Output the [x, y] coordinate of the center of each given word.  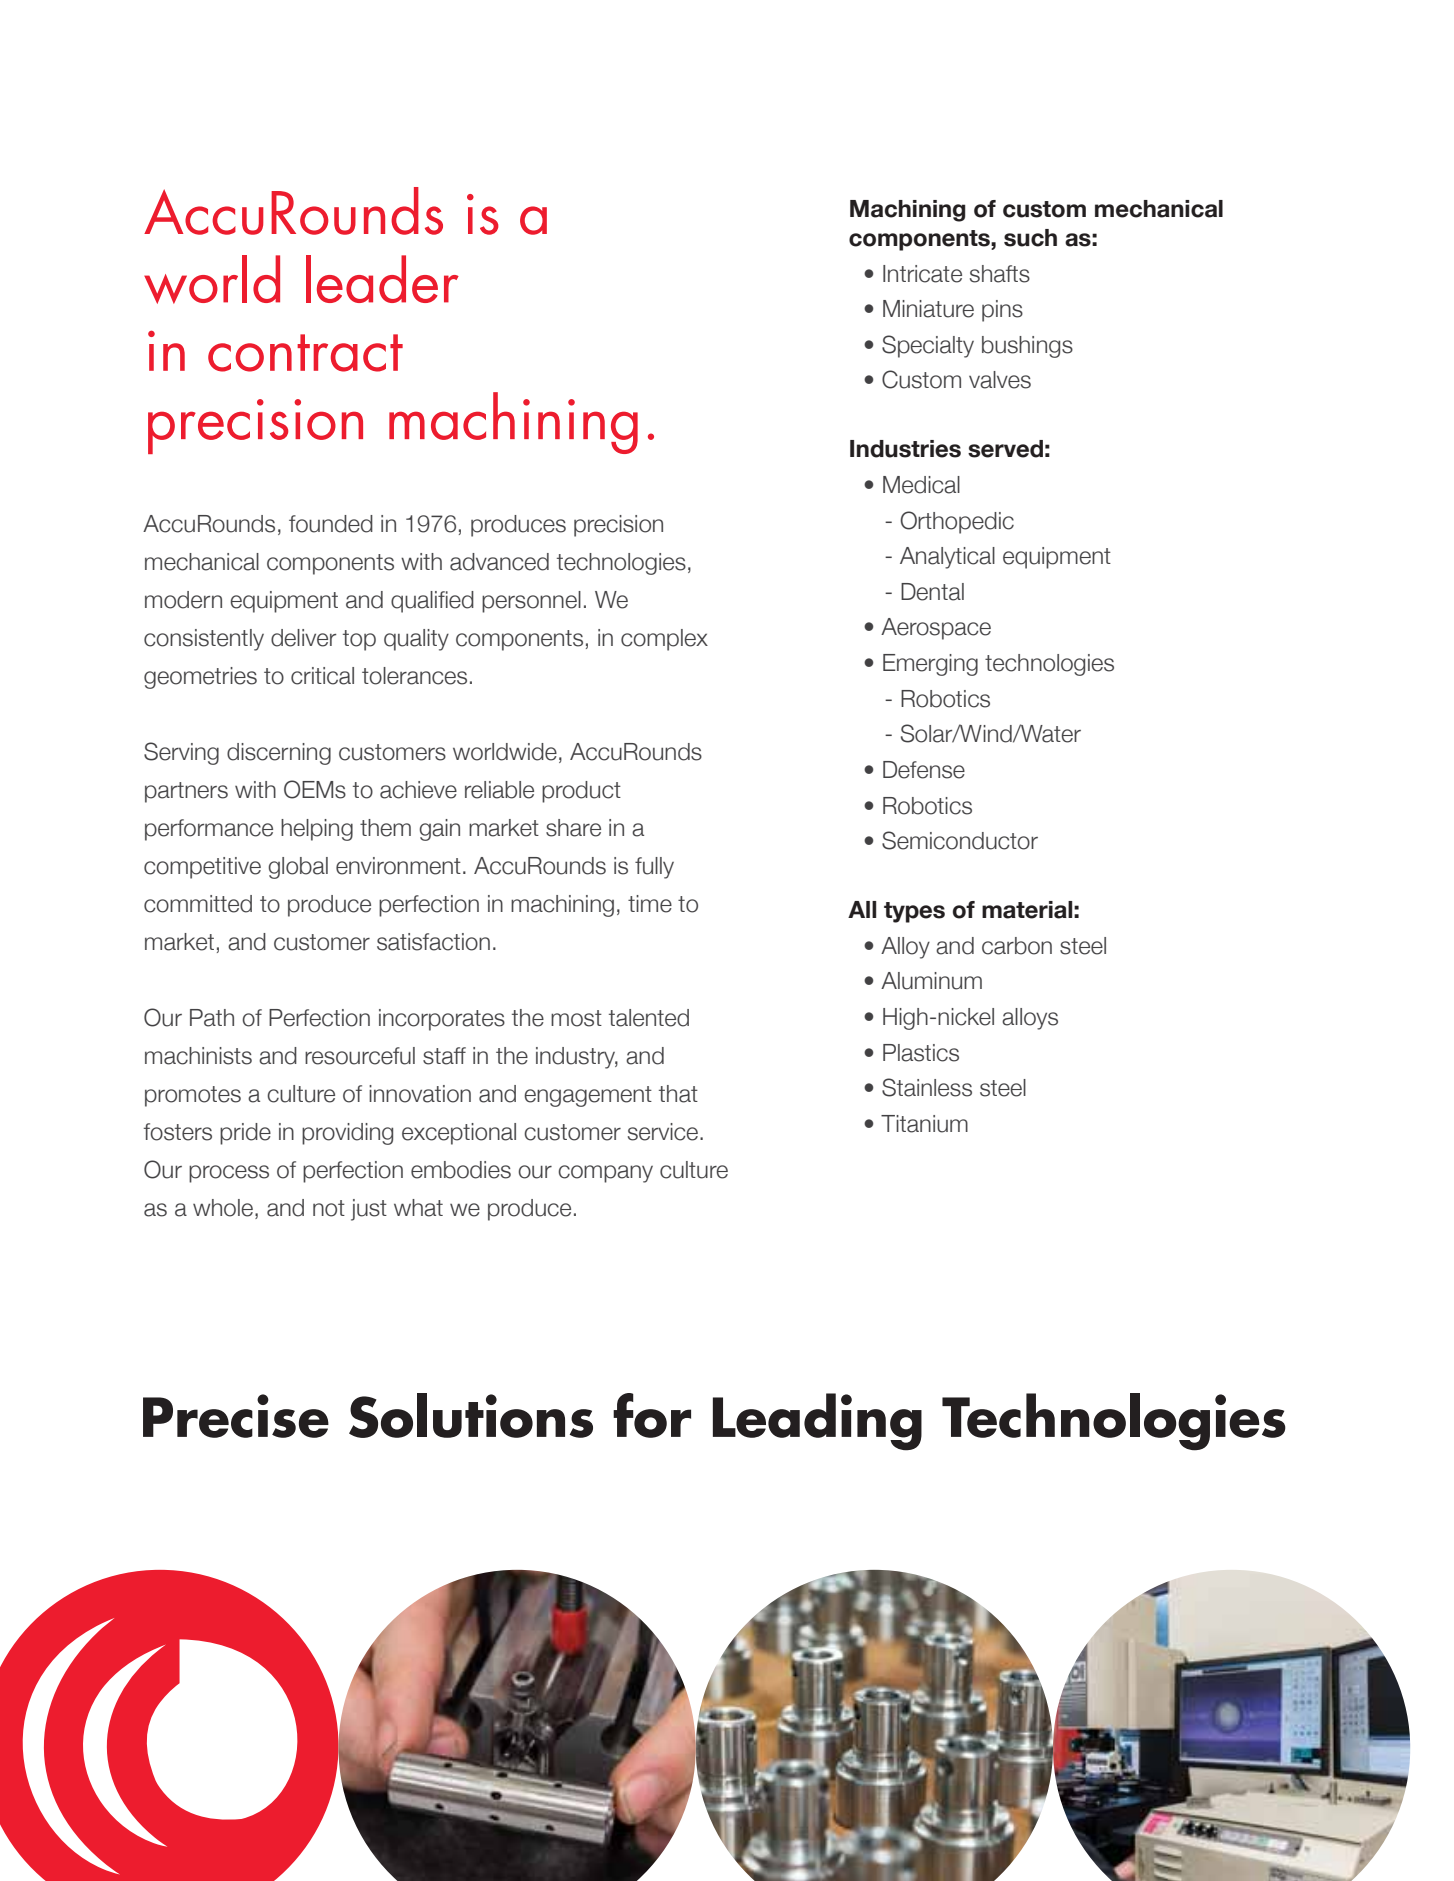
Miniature [928, 309]
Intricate [922, 274]
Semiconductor [960, 840]
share [573, 828]
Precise [236, 1416]
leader [382, 279]
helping [317, 830]
